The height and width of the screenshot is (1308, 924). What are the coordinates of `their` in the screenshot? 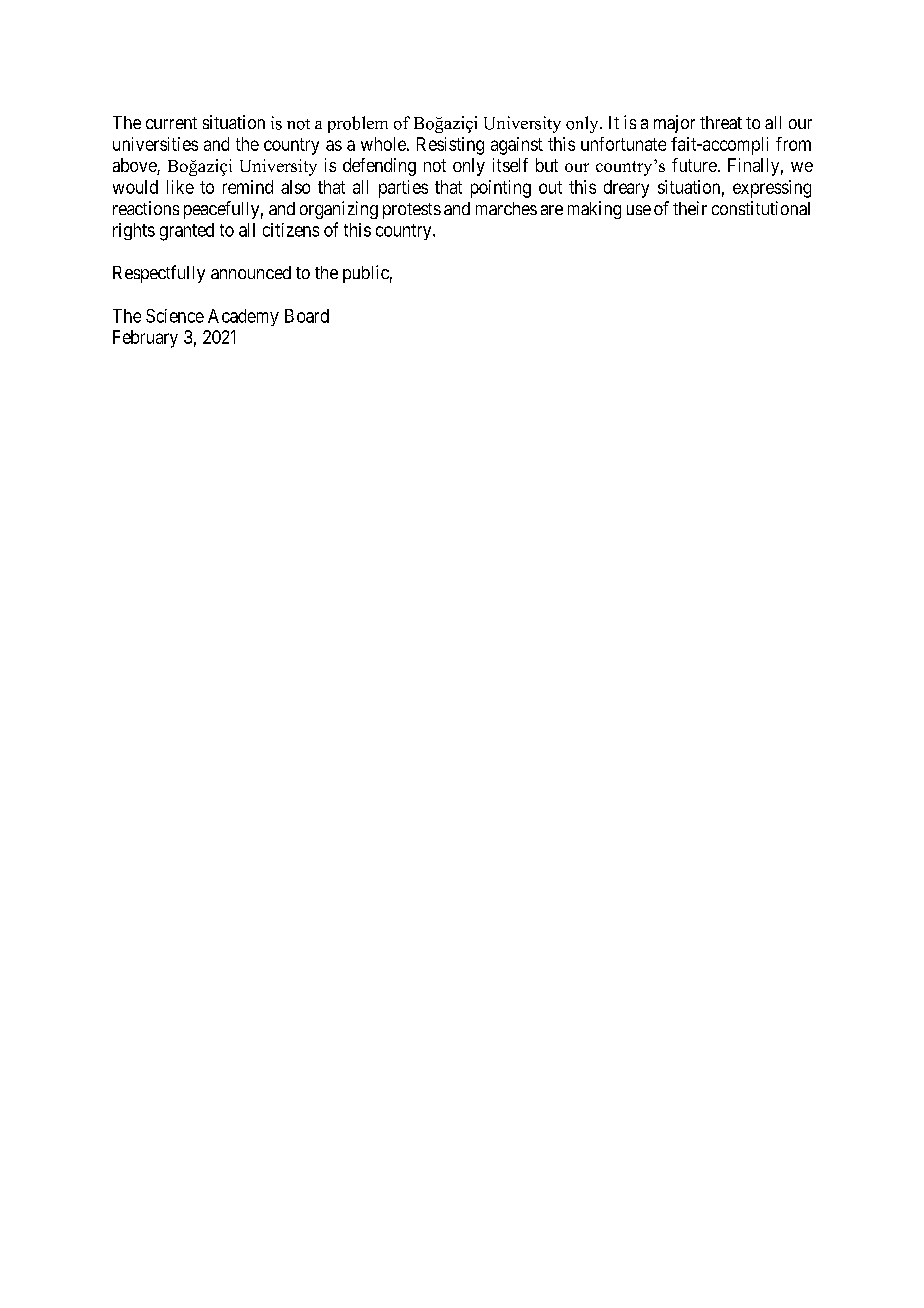 It's located at (690, 208).
